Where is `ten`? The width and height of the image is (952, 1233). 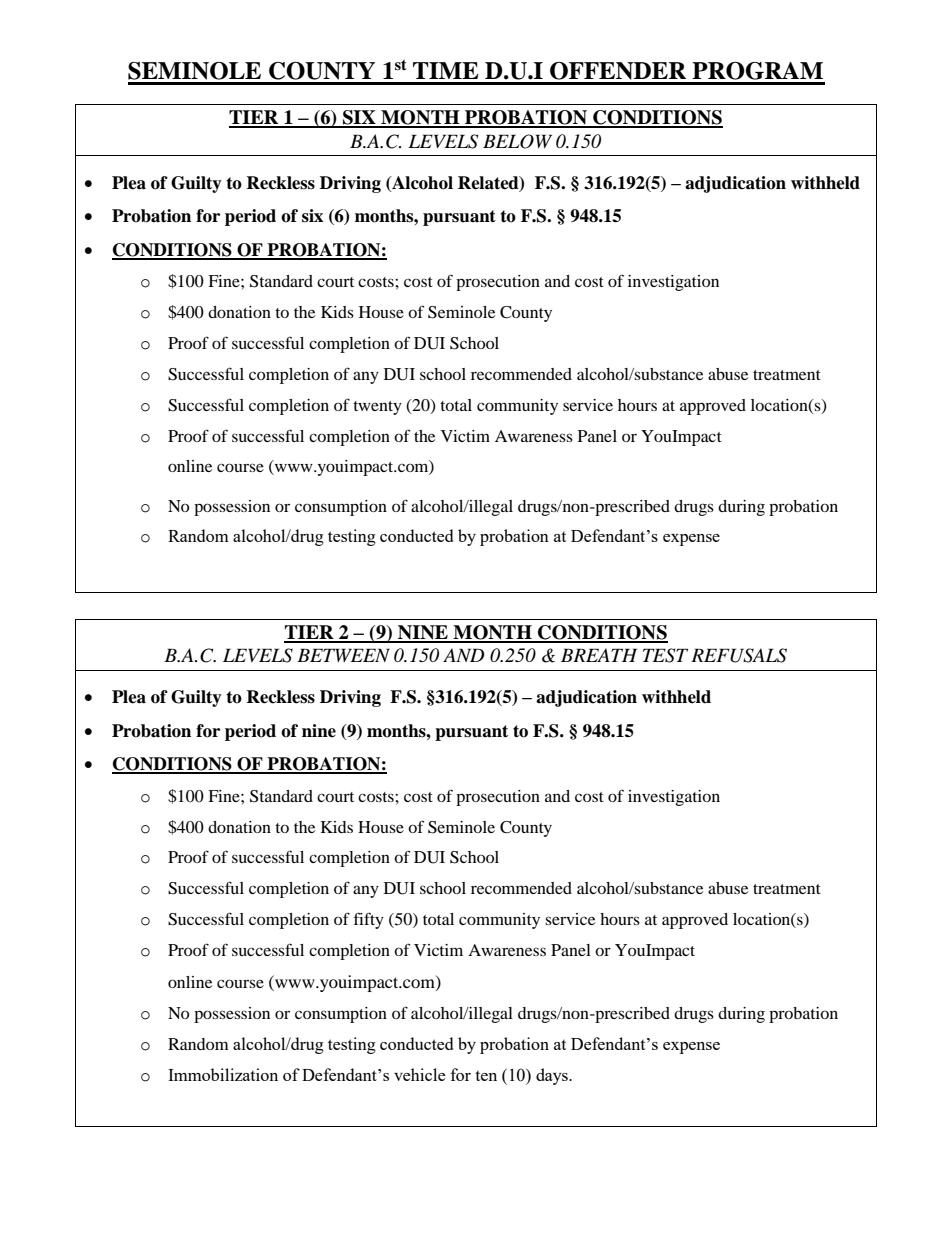
ten is located at coordinates (486, 1076).
